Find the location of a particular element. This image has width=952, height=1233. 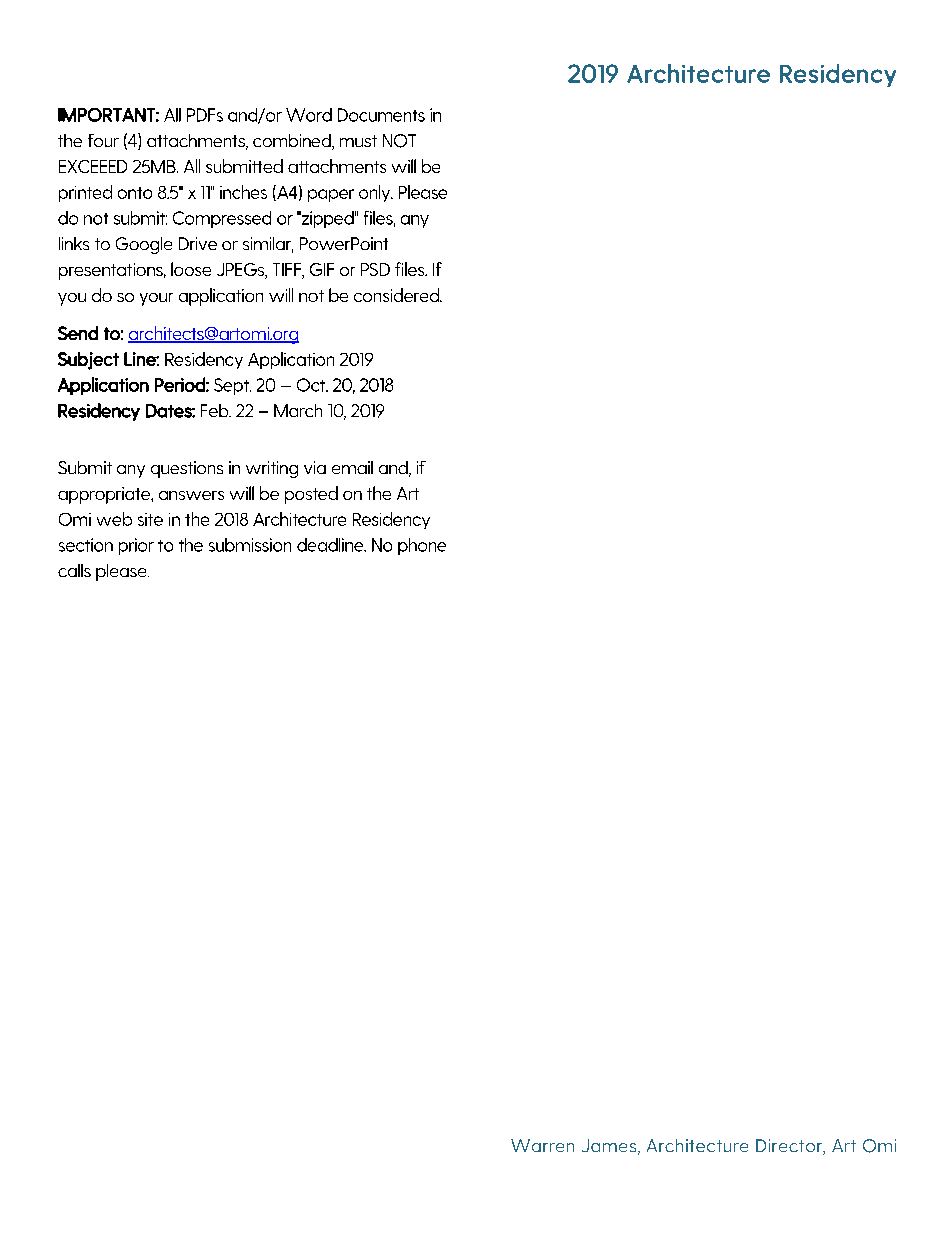

Documents is located at coordinates (381, 115).
